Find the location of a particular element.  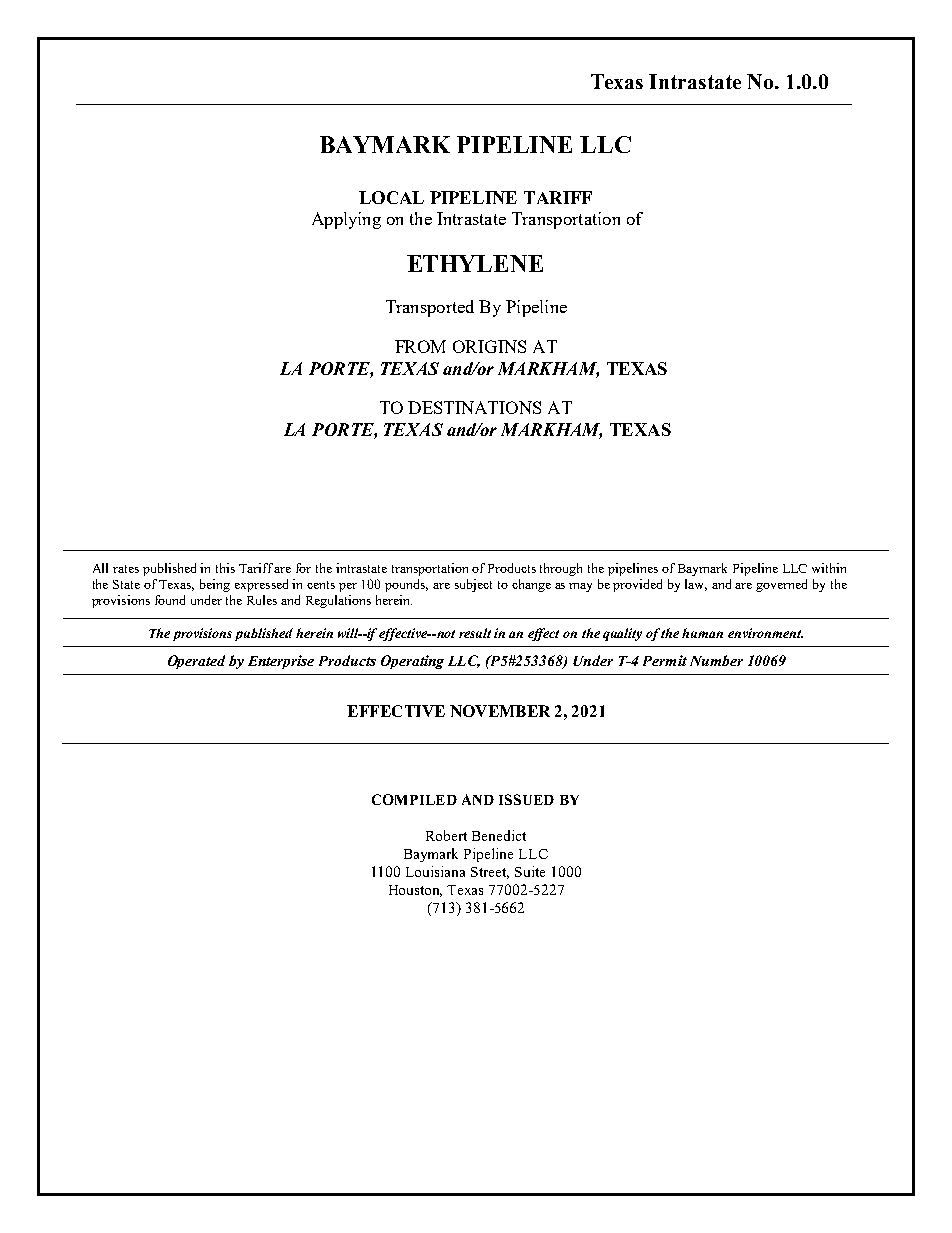

LOCAL is located at coordinates (391, 197).
